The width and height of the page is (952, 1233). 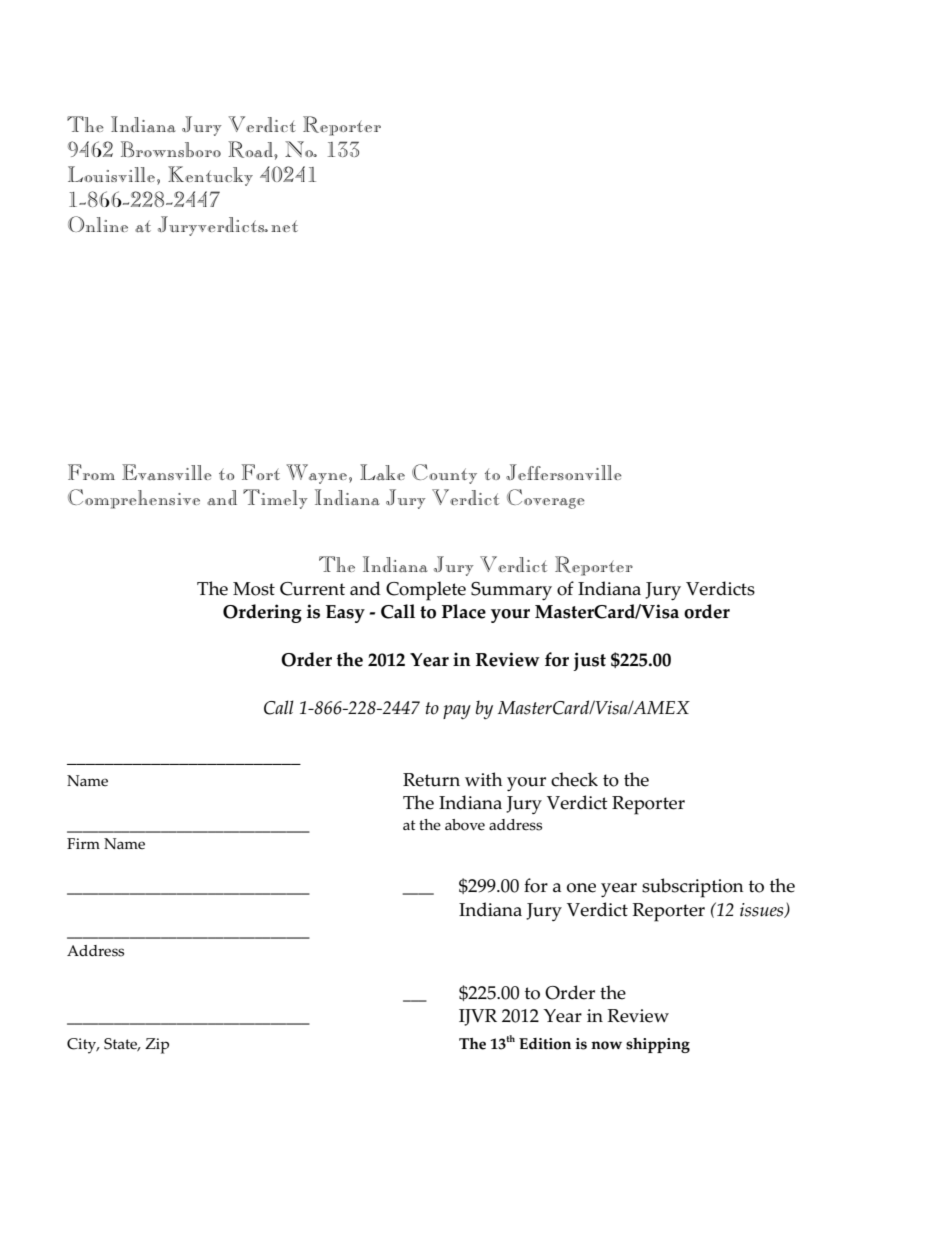 I want to click on Return, so click(x=431, y=780).
